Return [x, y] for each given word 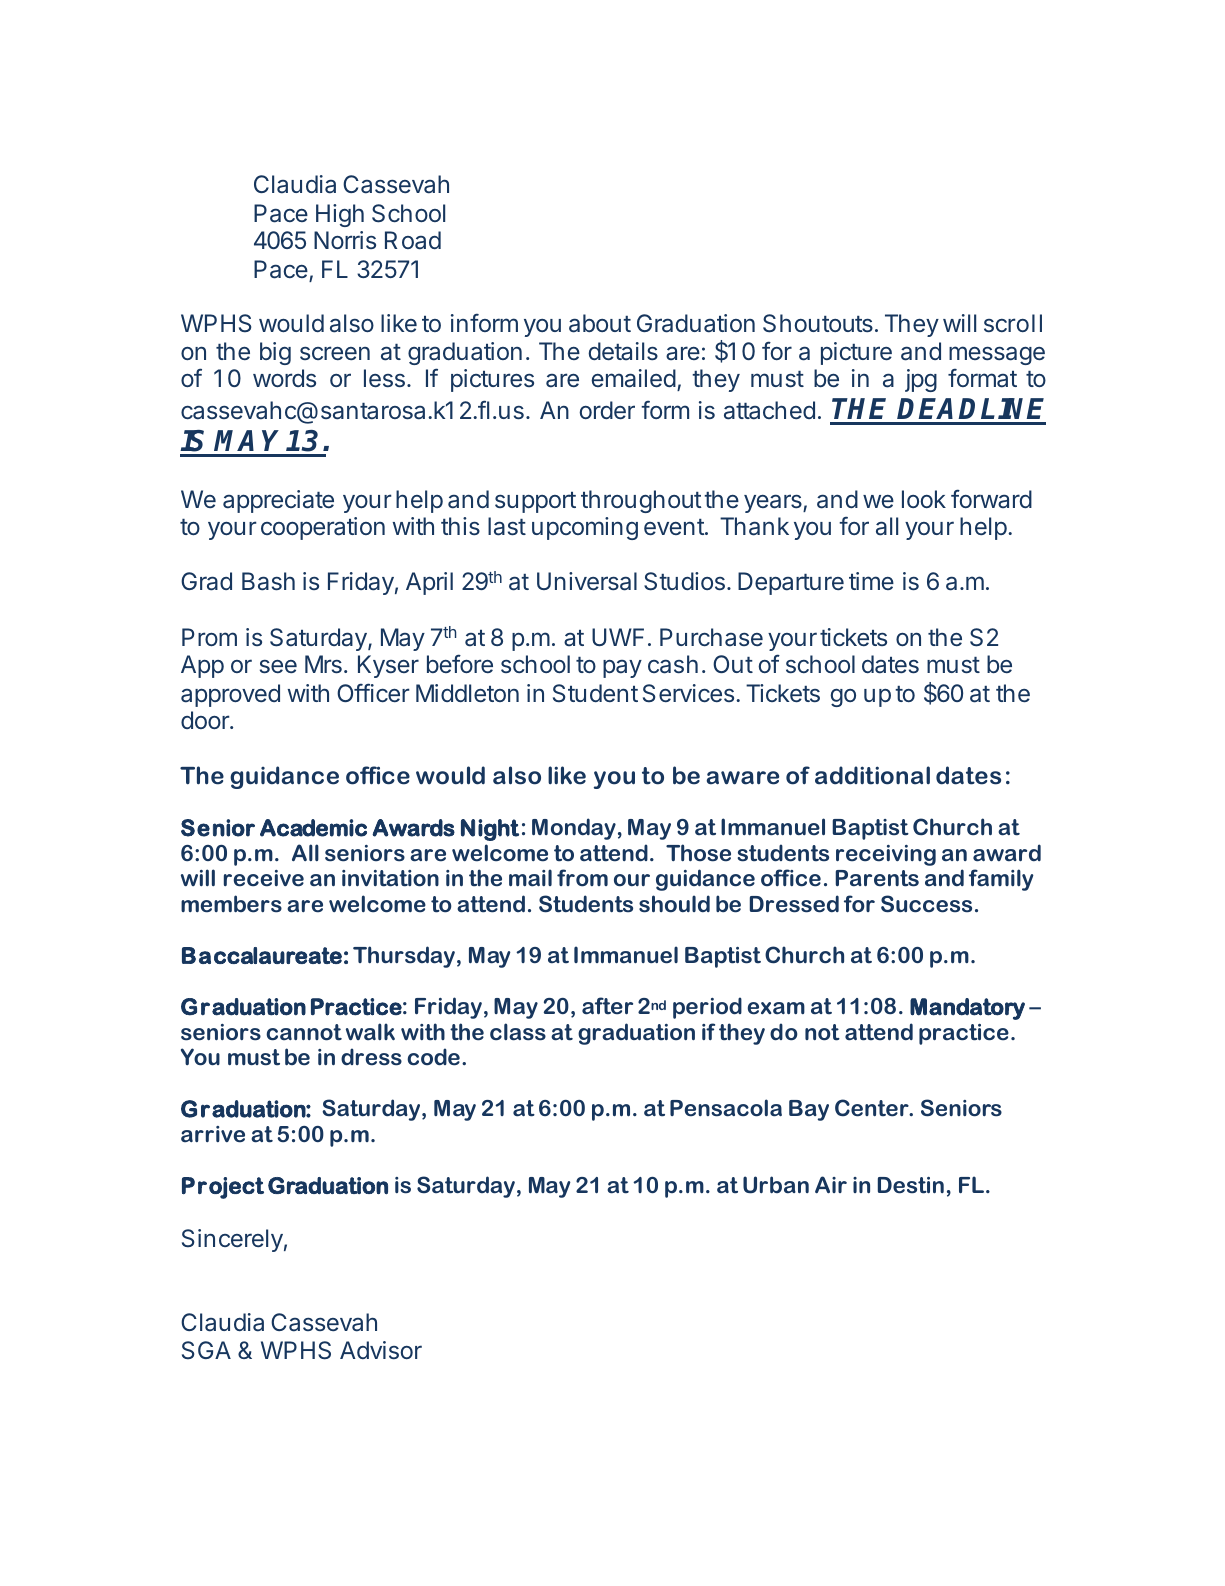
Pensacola [726, 1108]
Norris [345, 240]
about [600, 323]
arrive [213, 1134]
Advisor [381, 1350]
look [924, 499]
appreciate [278, 501]
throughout [641, 501]
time [871, 581]
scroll [1013, 323]
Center [873, 1108]
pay [622, 669]
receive [264, 878]
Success [926, 904]
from [582, 878]
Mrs [323, 664]
